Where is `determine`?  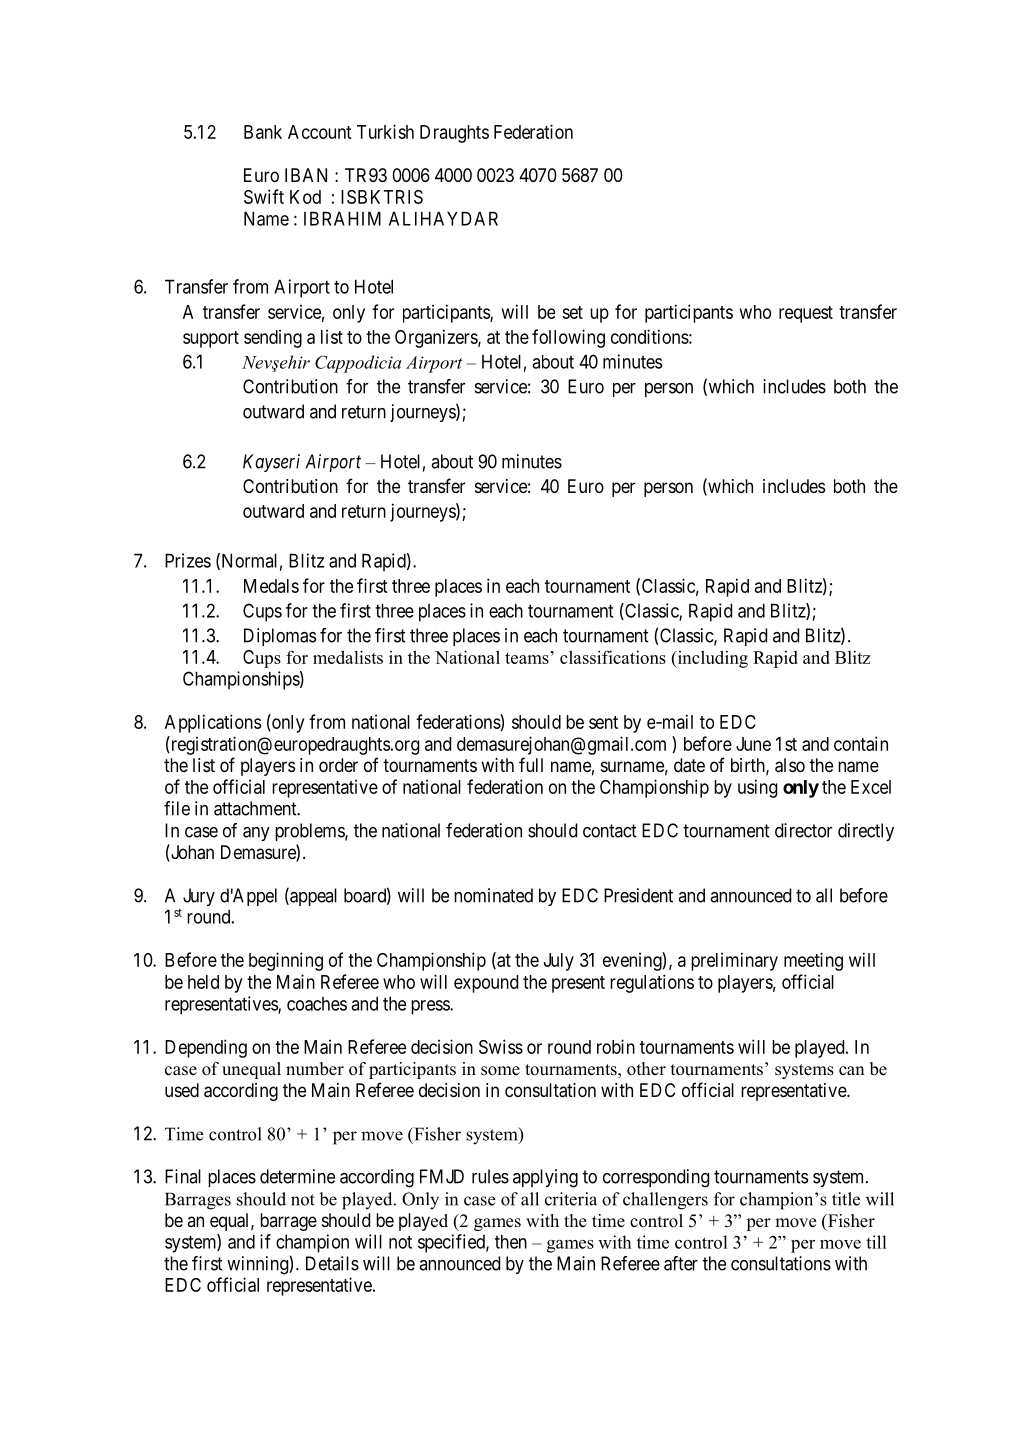 determine is located at coordinates (297, 1176).
